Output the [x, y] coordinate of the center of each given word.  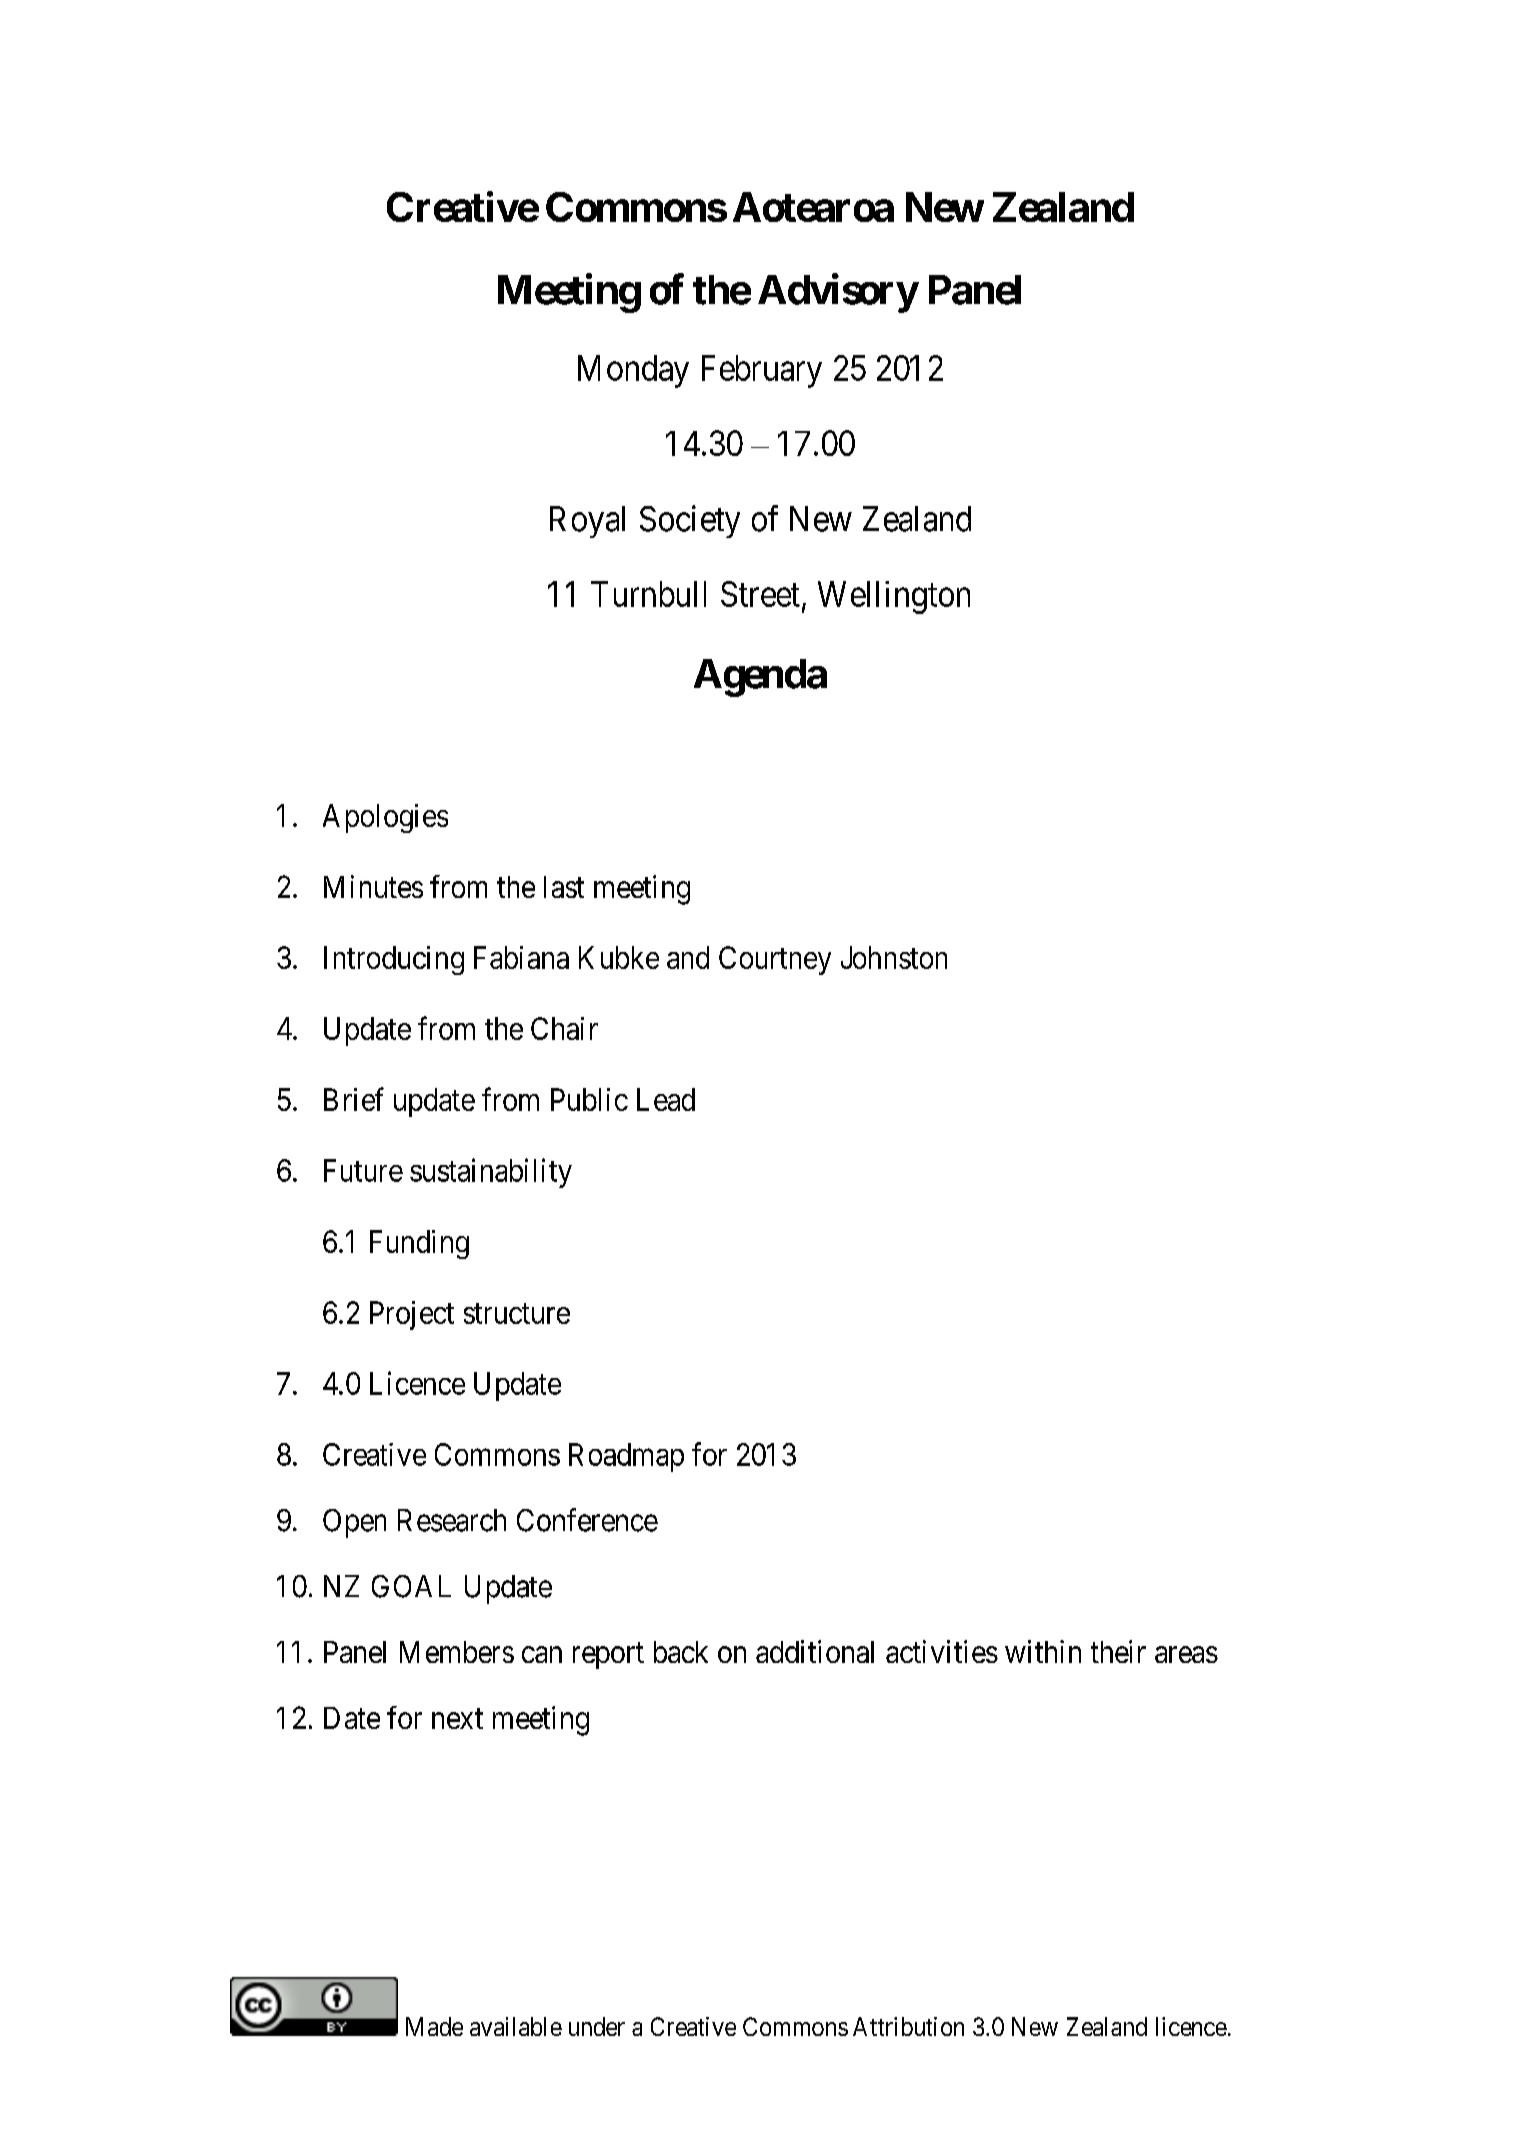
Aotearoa [813, 207]
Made [434, 2026]
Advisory [838, 293]
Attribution [908, 2026]
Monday [633, 371]
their [1118, 1651]
